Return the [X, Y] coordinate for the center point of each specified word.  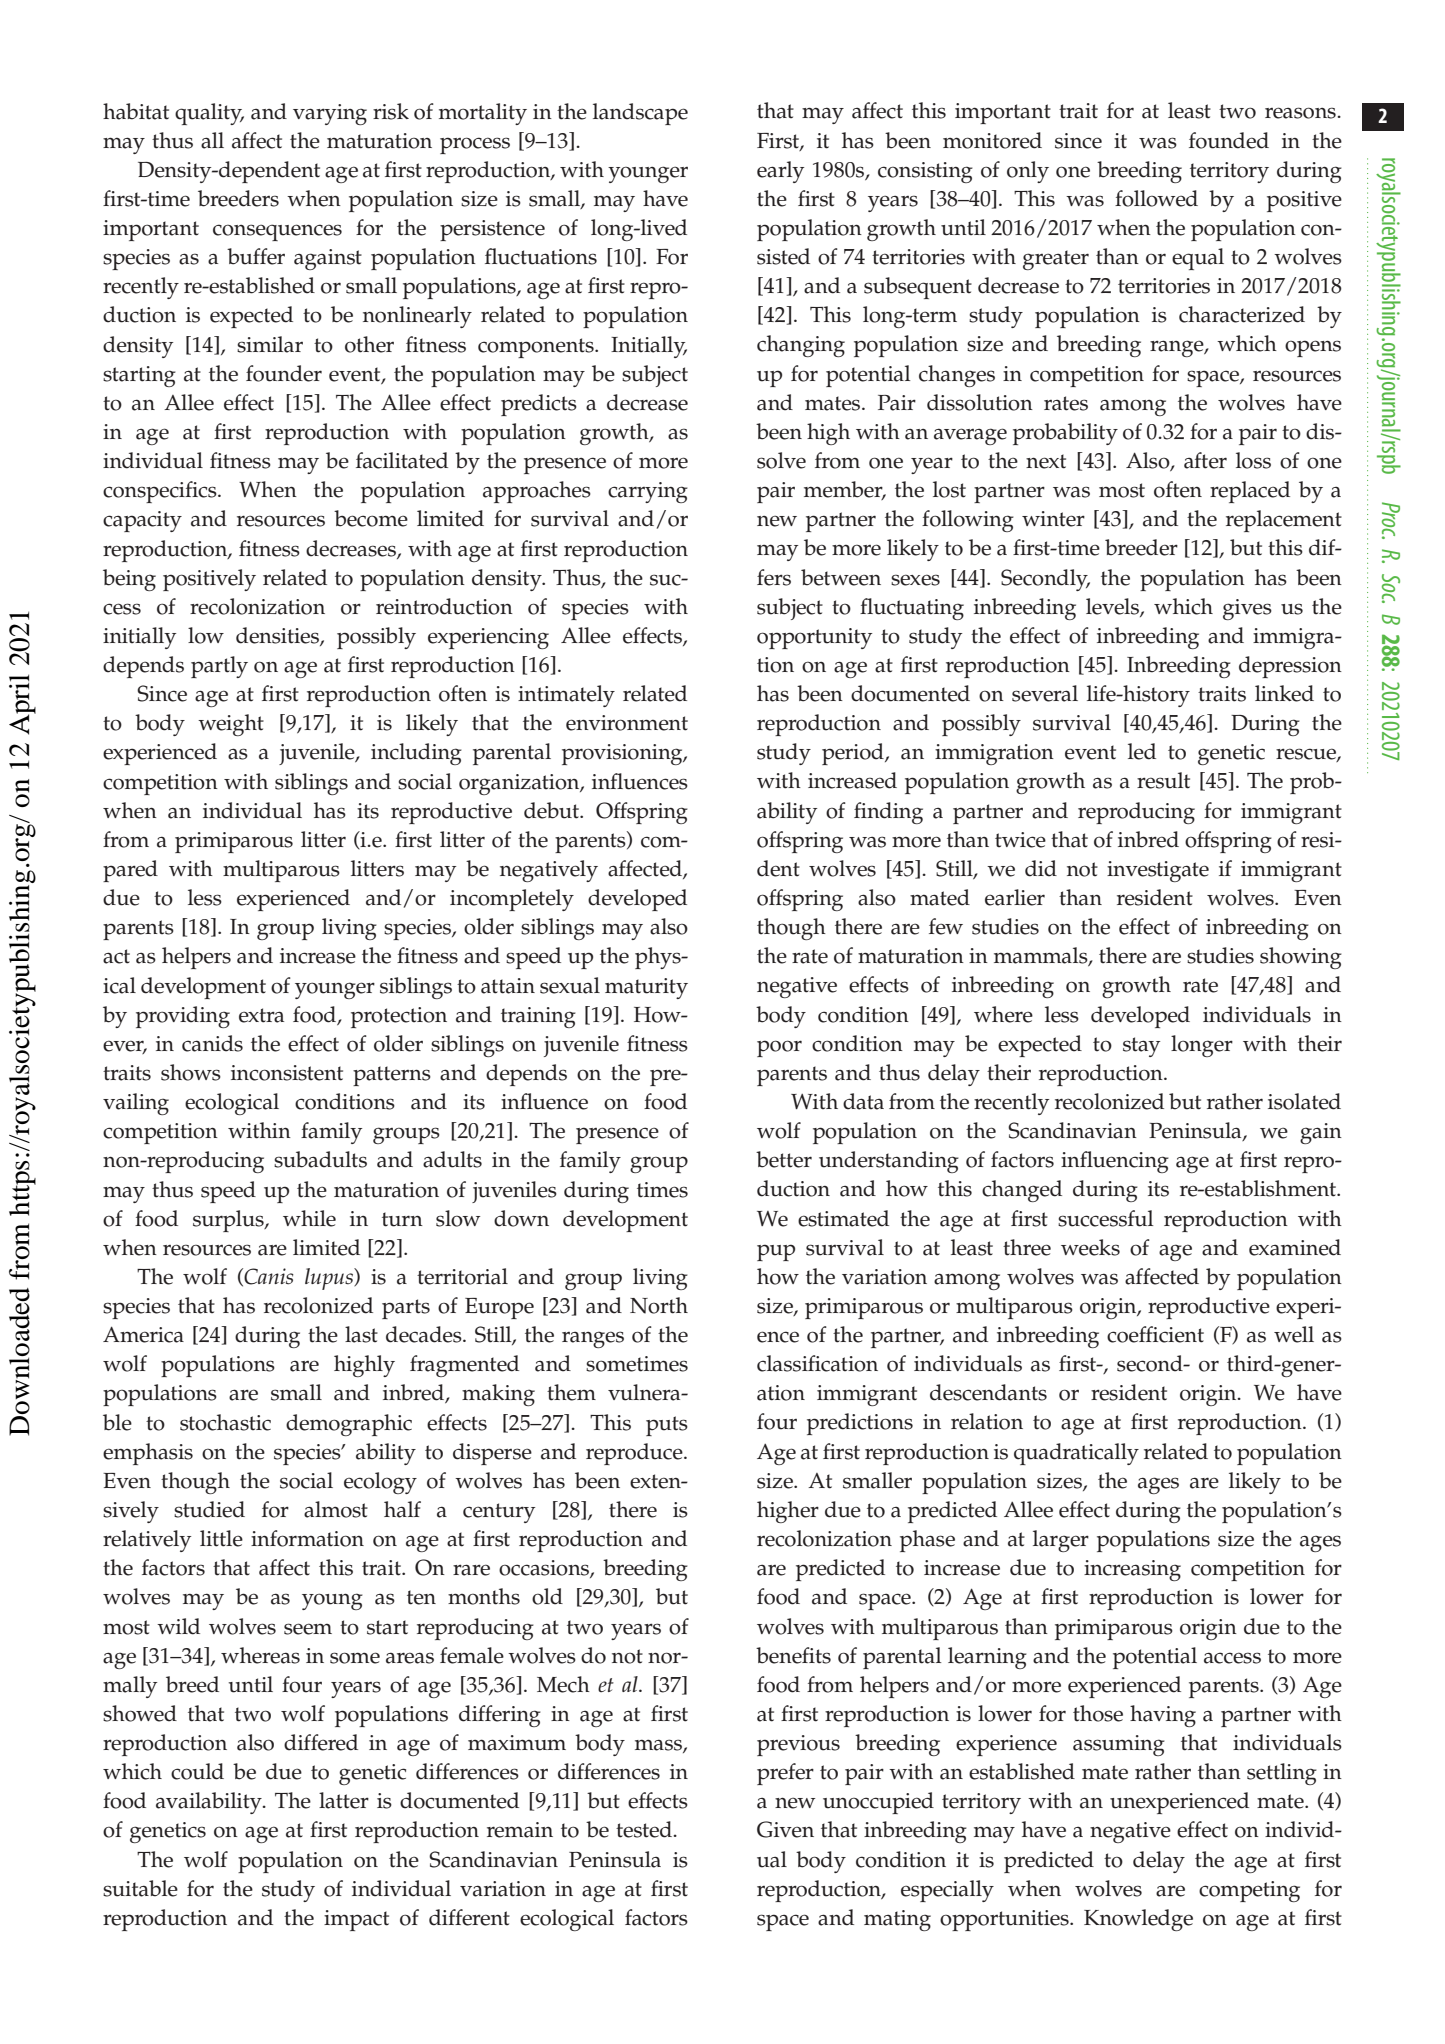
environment [627, 723]
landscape [640, 114]
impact [356, 1920]
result [1163, 780]
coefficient [1155, 1334]
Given [785, 1829]
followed [1156, 198]
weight [231, 725]
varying [330, 114]
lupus [330, 1279]
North [659, 1305]
